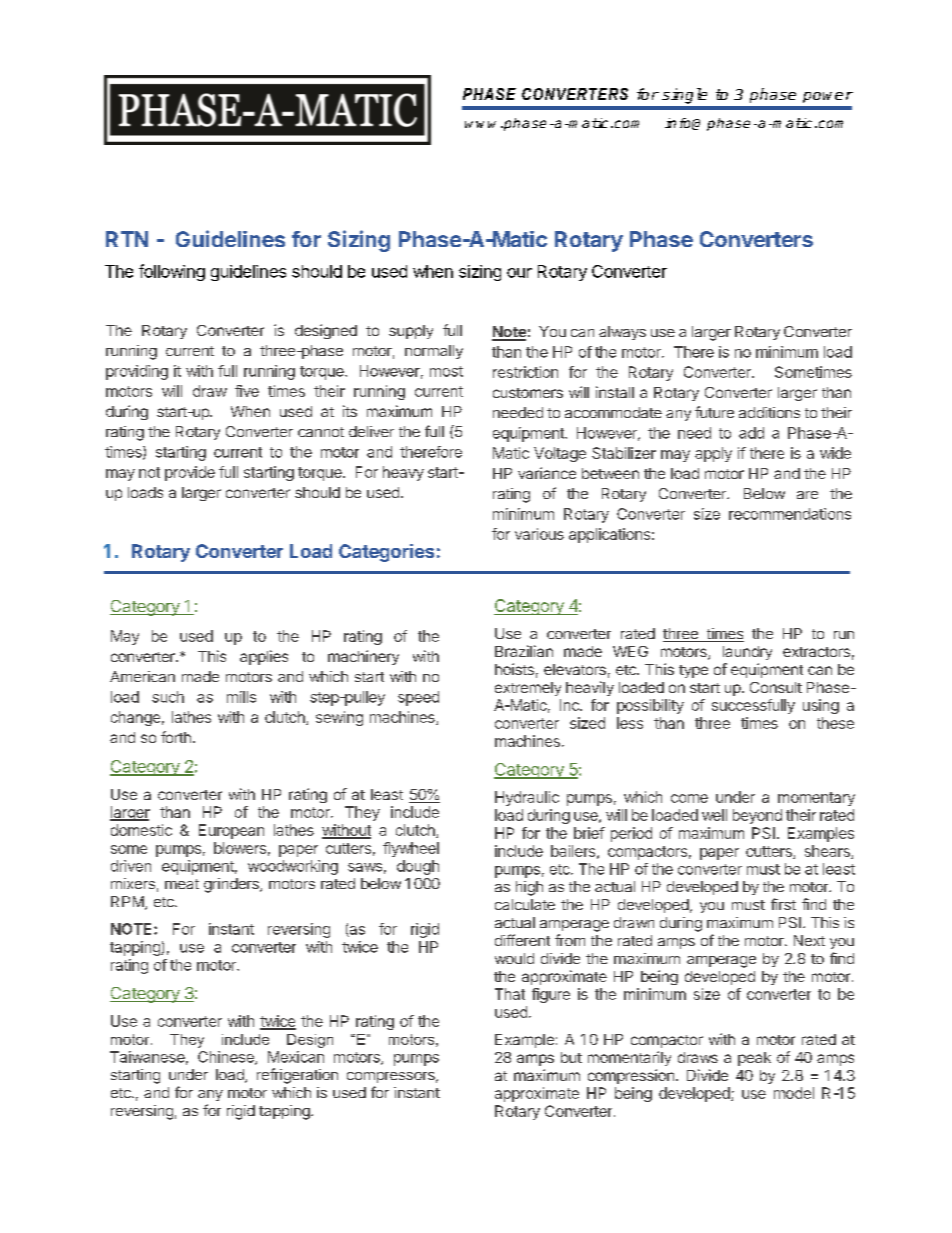 The image size is (952, 1233). I want to click on laundry, so click(747, 653).
